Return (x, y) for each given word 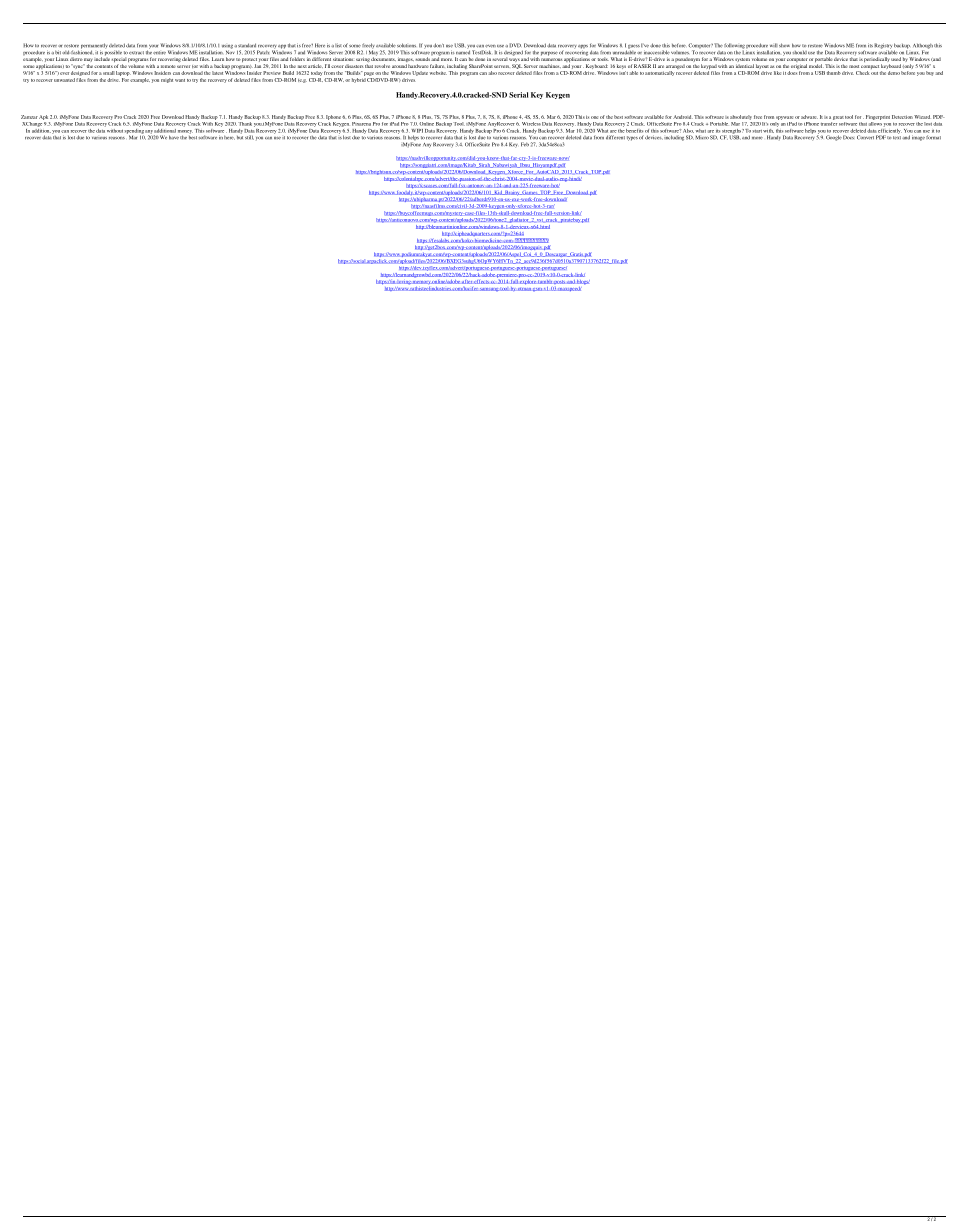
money (184, 131)
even (490, 46)
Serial (518, 95)
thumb (834, 73)
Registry (883, 47)
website (438, 73)
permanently (94, 47)
